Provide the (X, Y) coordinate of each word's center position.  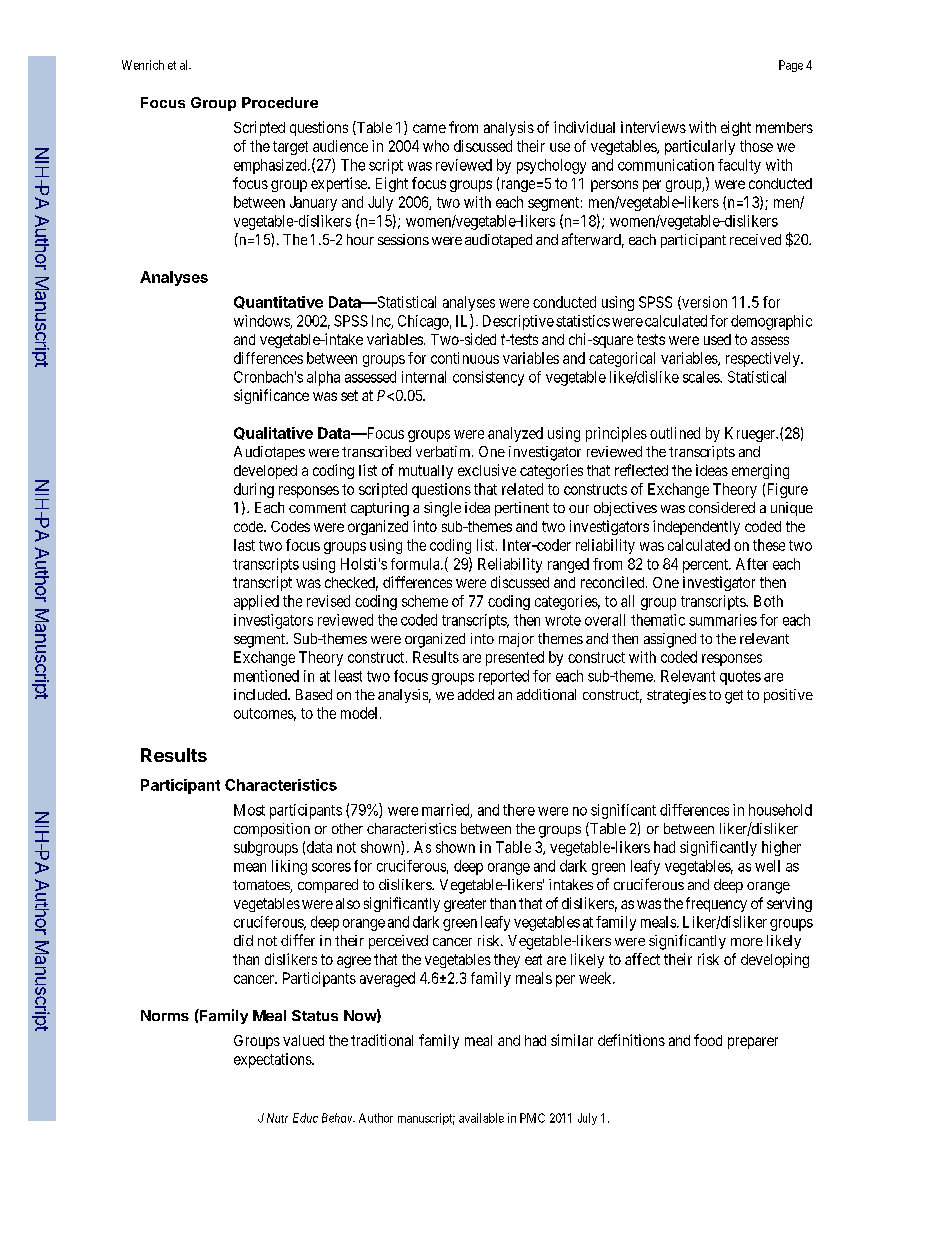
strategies (676, 696)
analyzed (515, 434)
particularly (700, 147)
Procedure (280, 102)
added (476, 694)
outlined (675, 433)
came (429, 128)
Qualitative (273, 433)
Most (249, 810)
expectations (273, 1060)
